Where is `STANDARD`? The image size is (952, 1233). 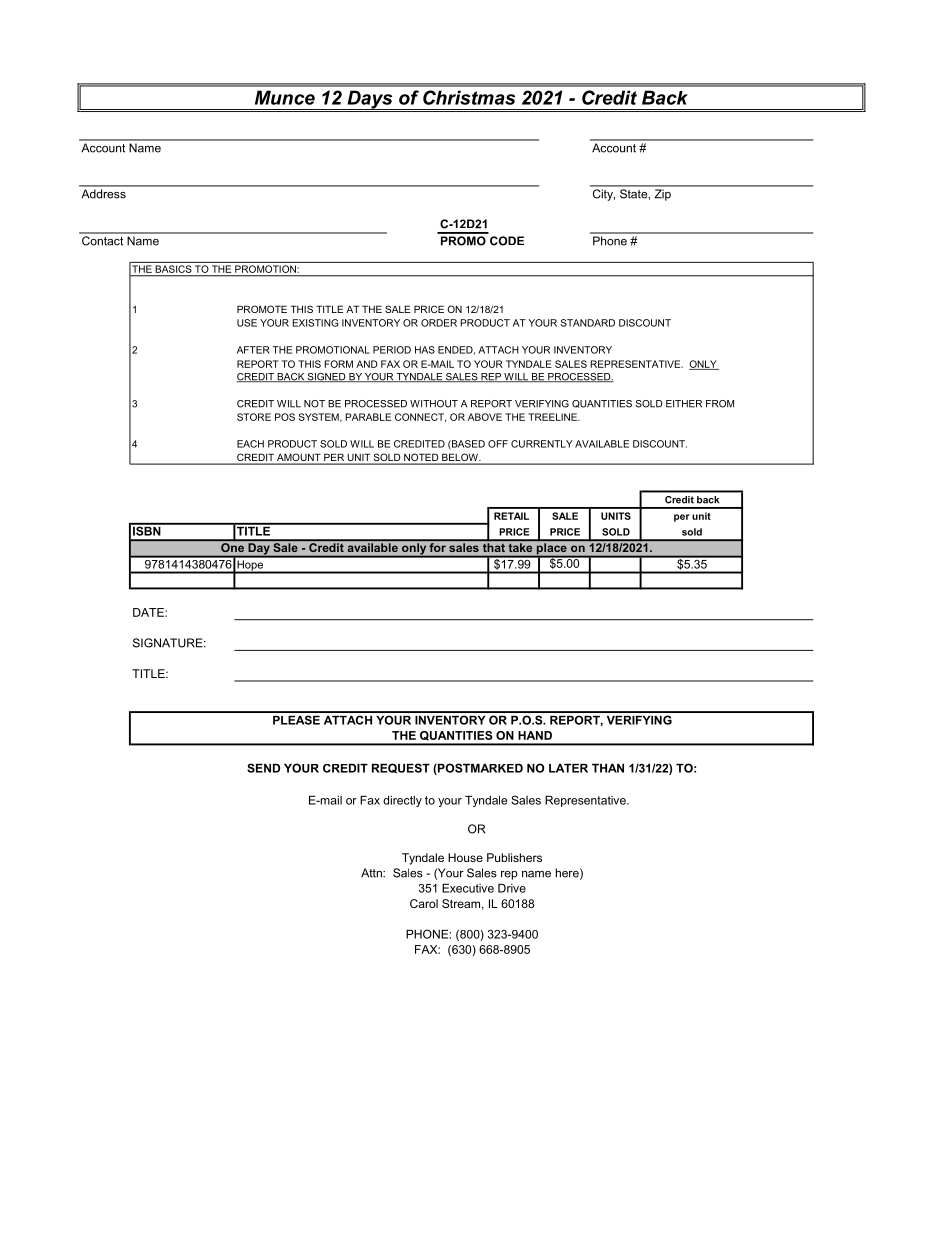 STANDARD is located at coordinates (587, 323).
